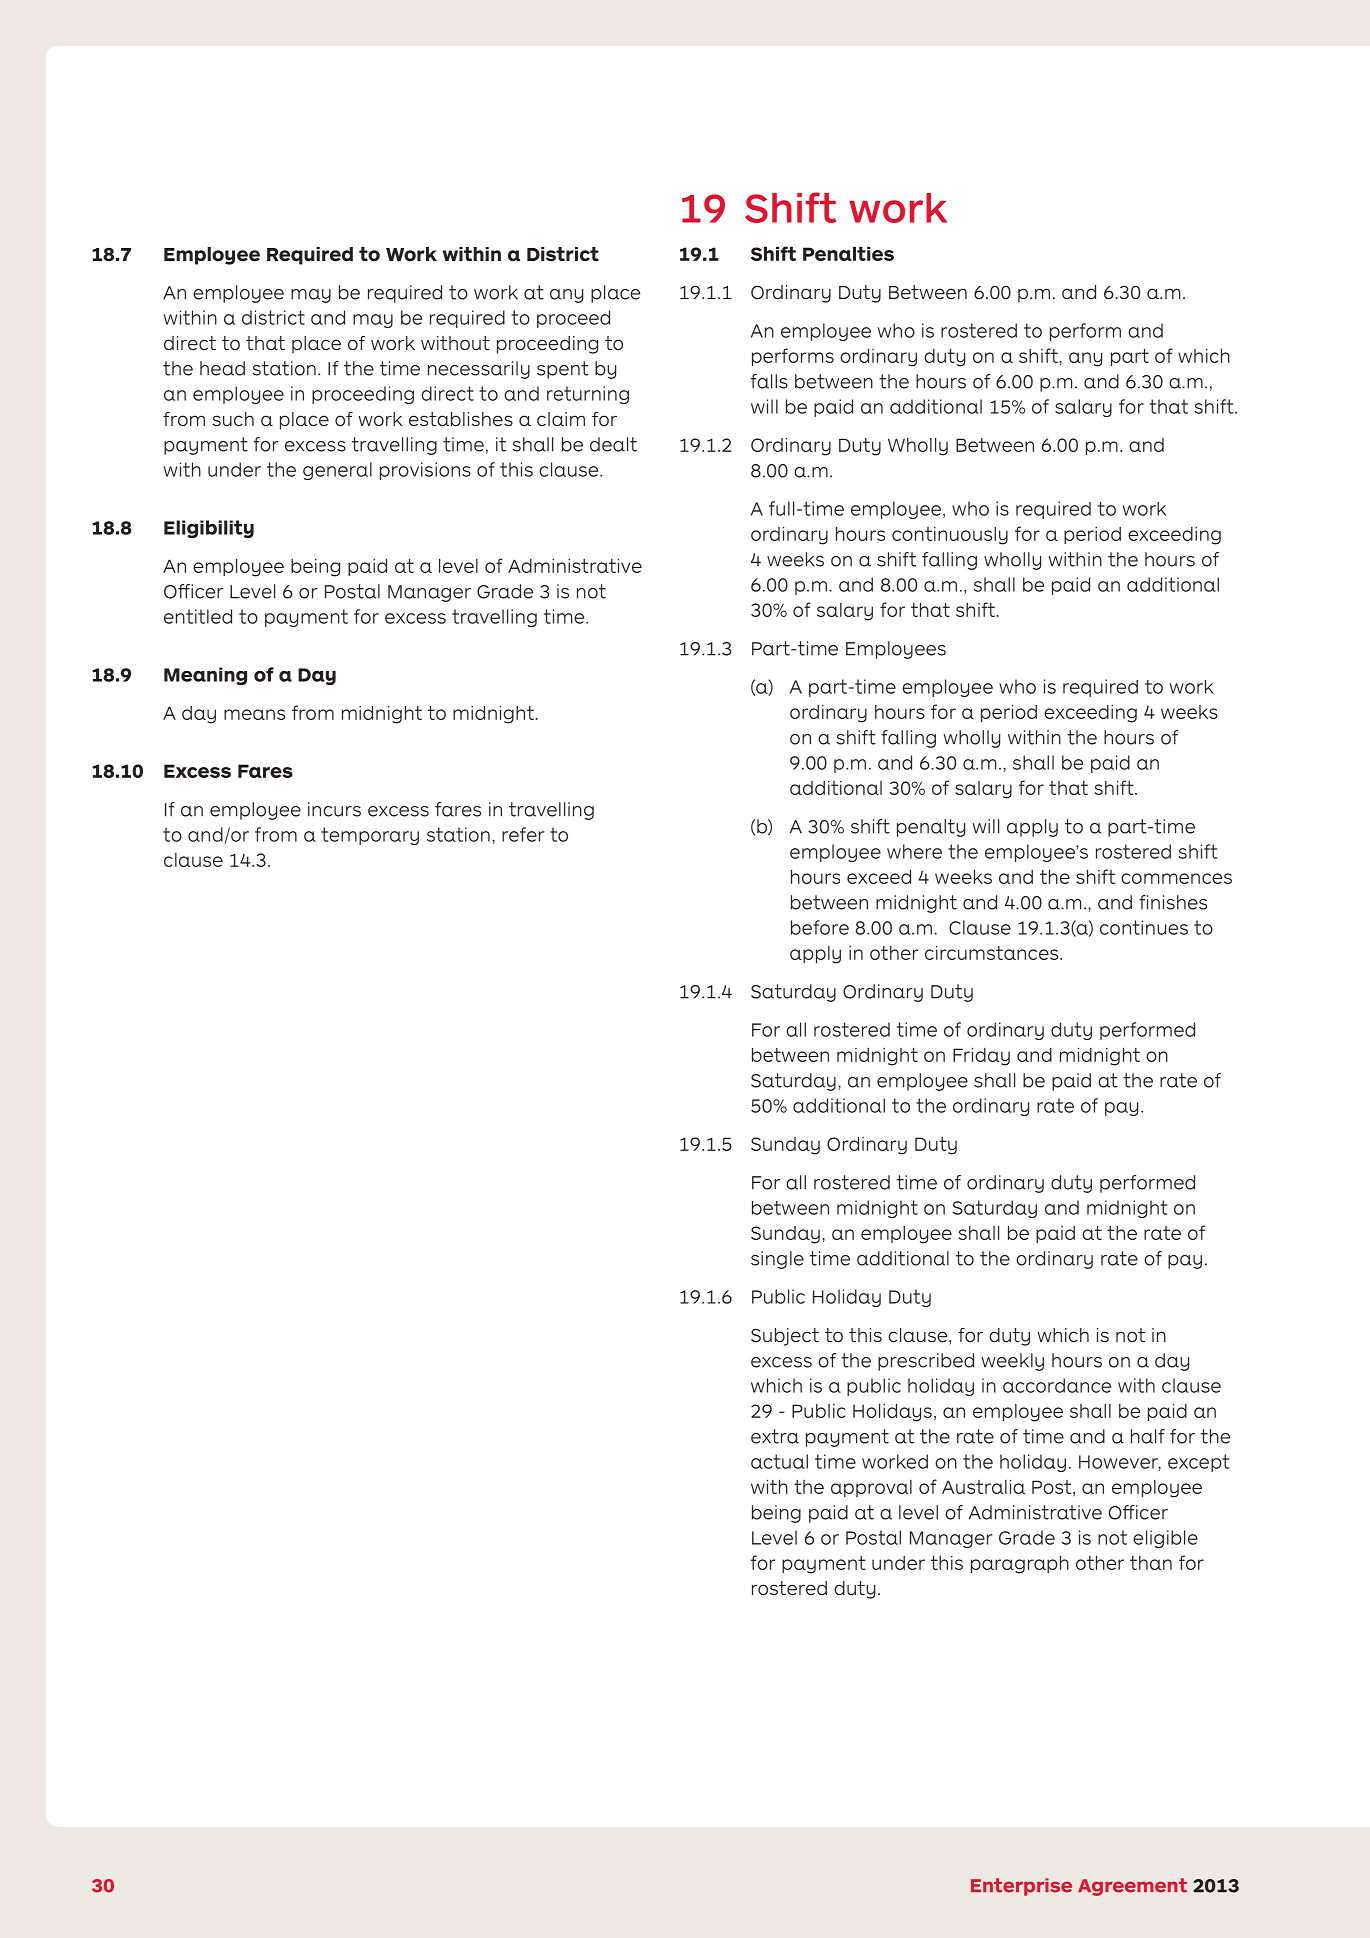  I want to click on actual, so click(779, 1461).
